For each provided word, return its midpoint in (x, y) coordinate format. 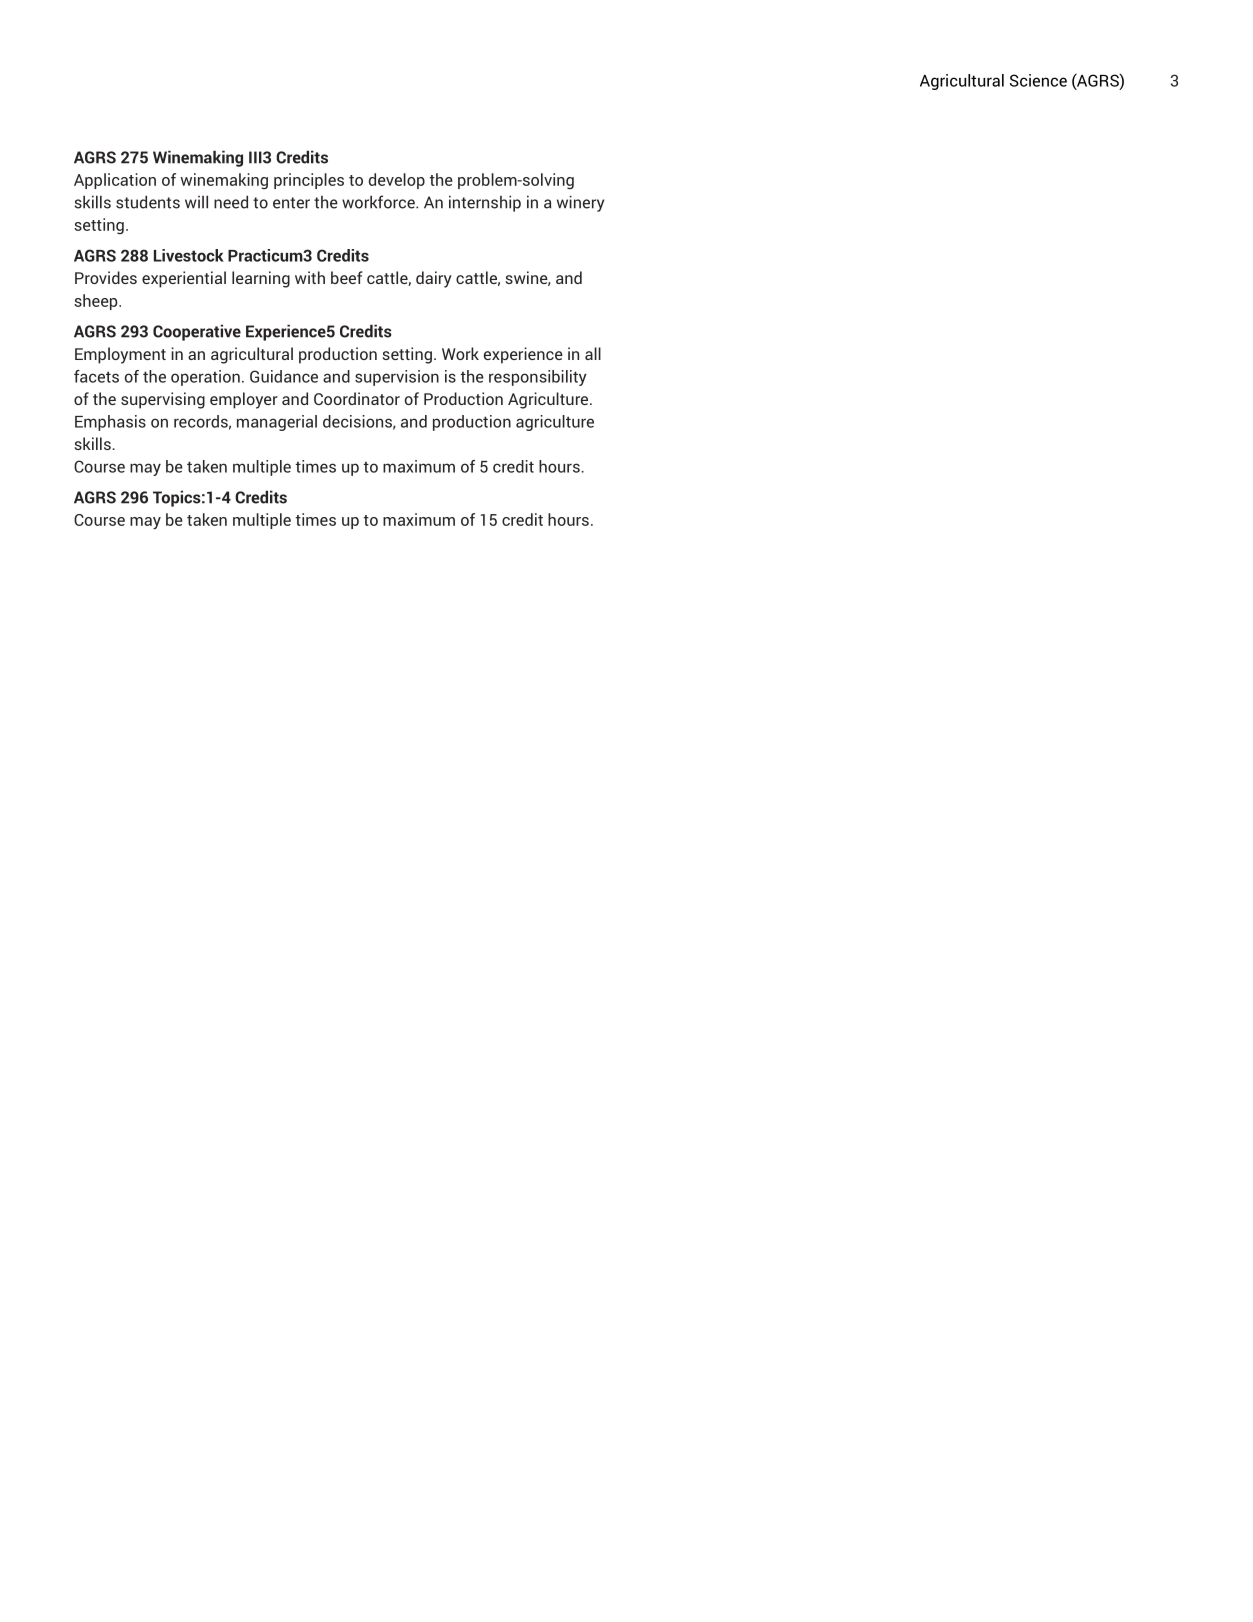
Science (1038, 80)
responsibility (538, 378)
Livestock (189, 255)
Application (115, 181)
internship (485, 203)
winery (580, 203)
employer (244, 400)
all (593, 353)
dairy (434, 279)
